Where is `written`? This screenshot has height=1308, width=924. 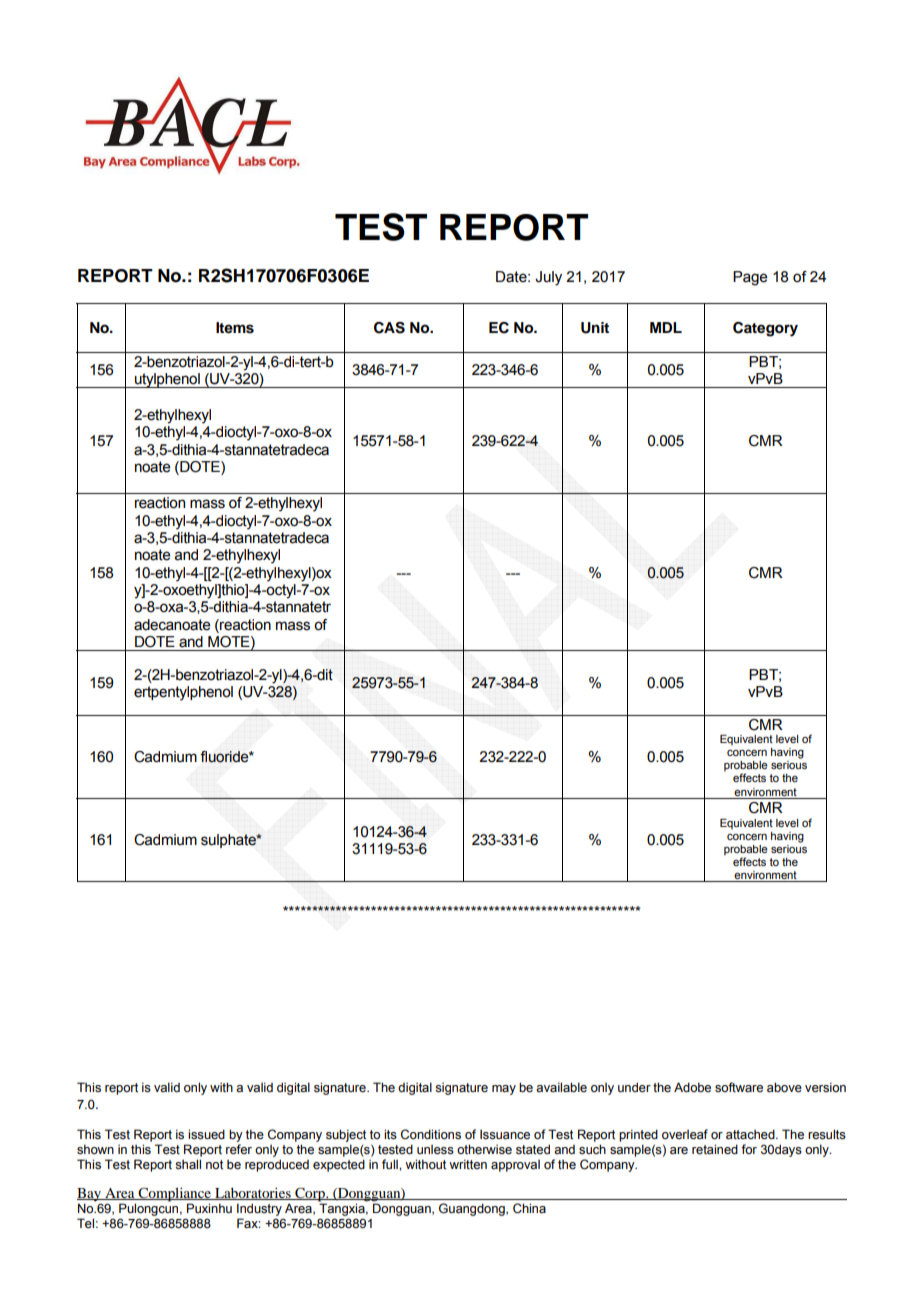
written is located at coordinates (468, 1164).
